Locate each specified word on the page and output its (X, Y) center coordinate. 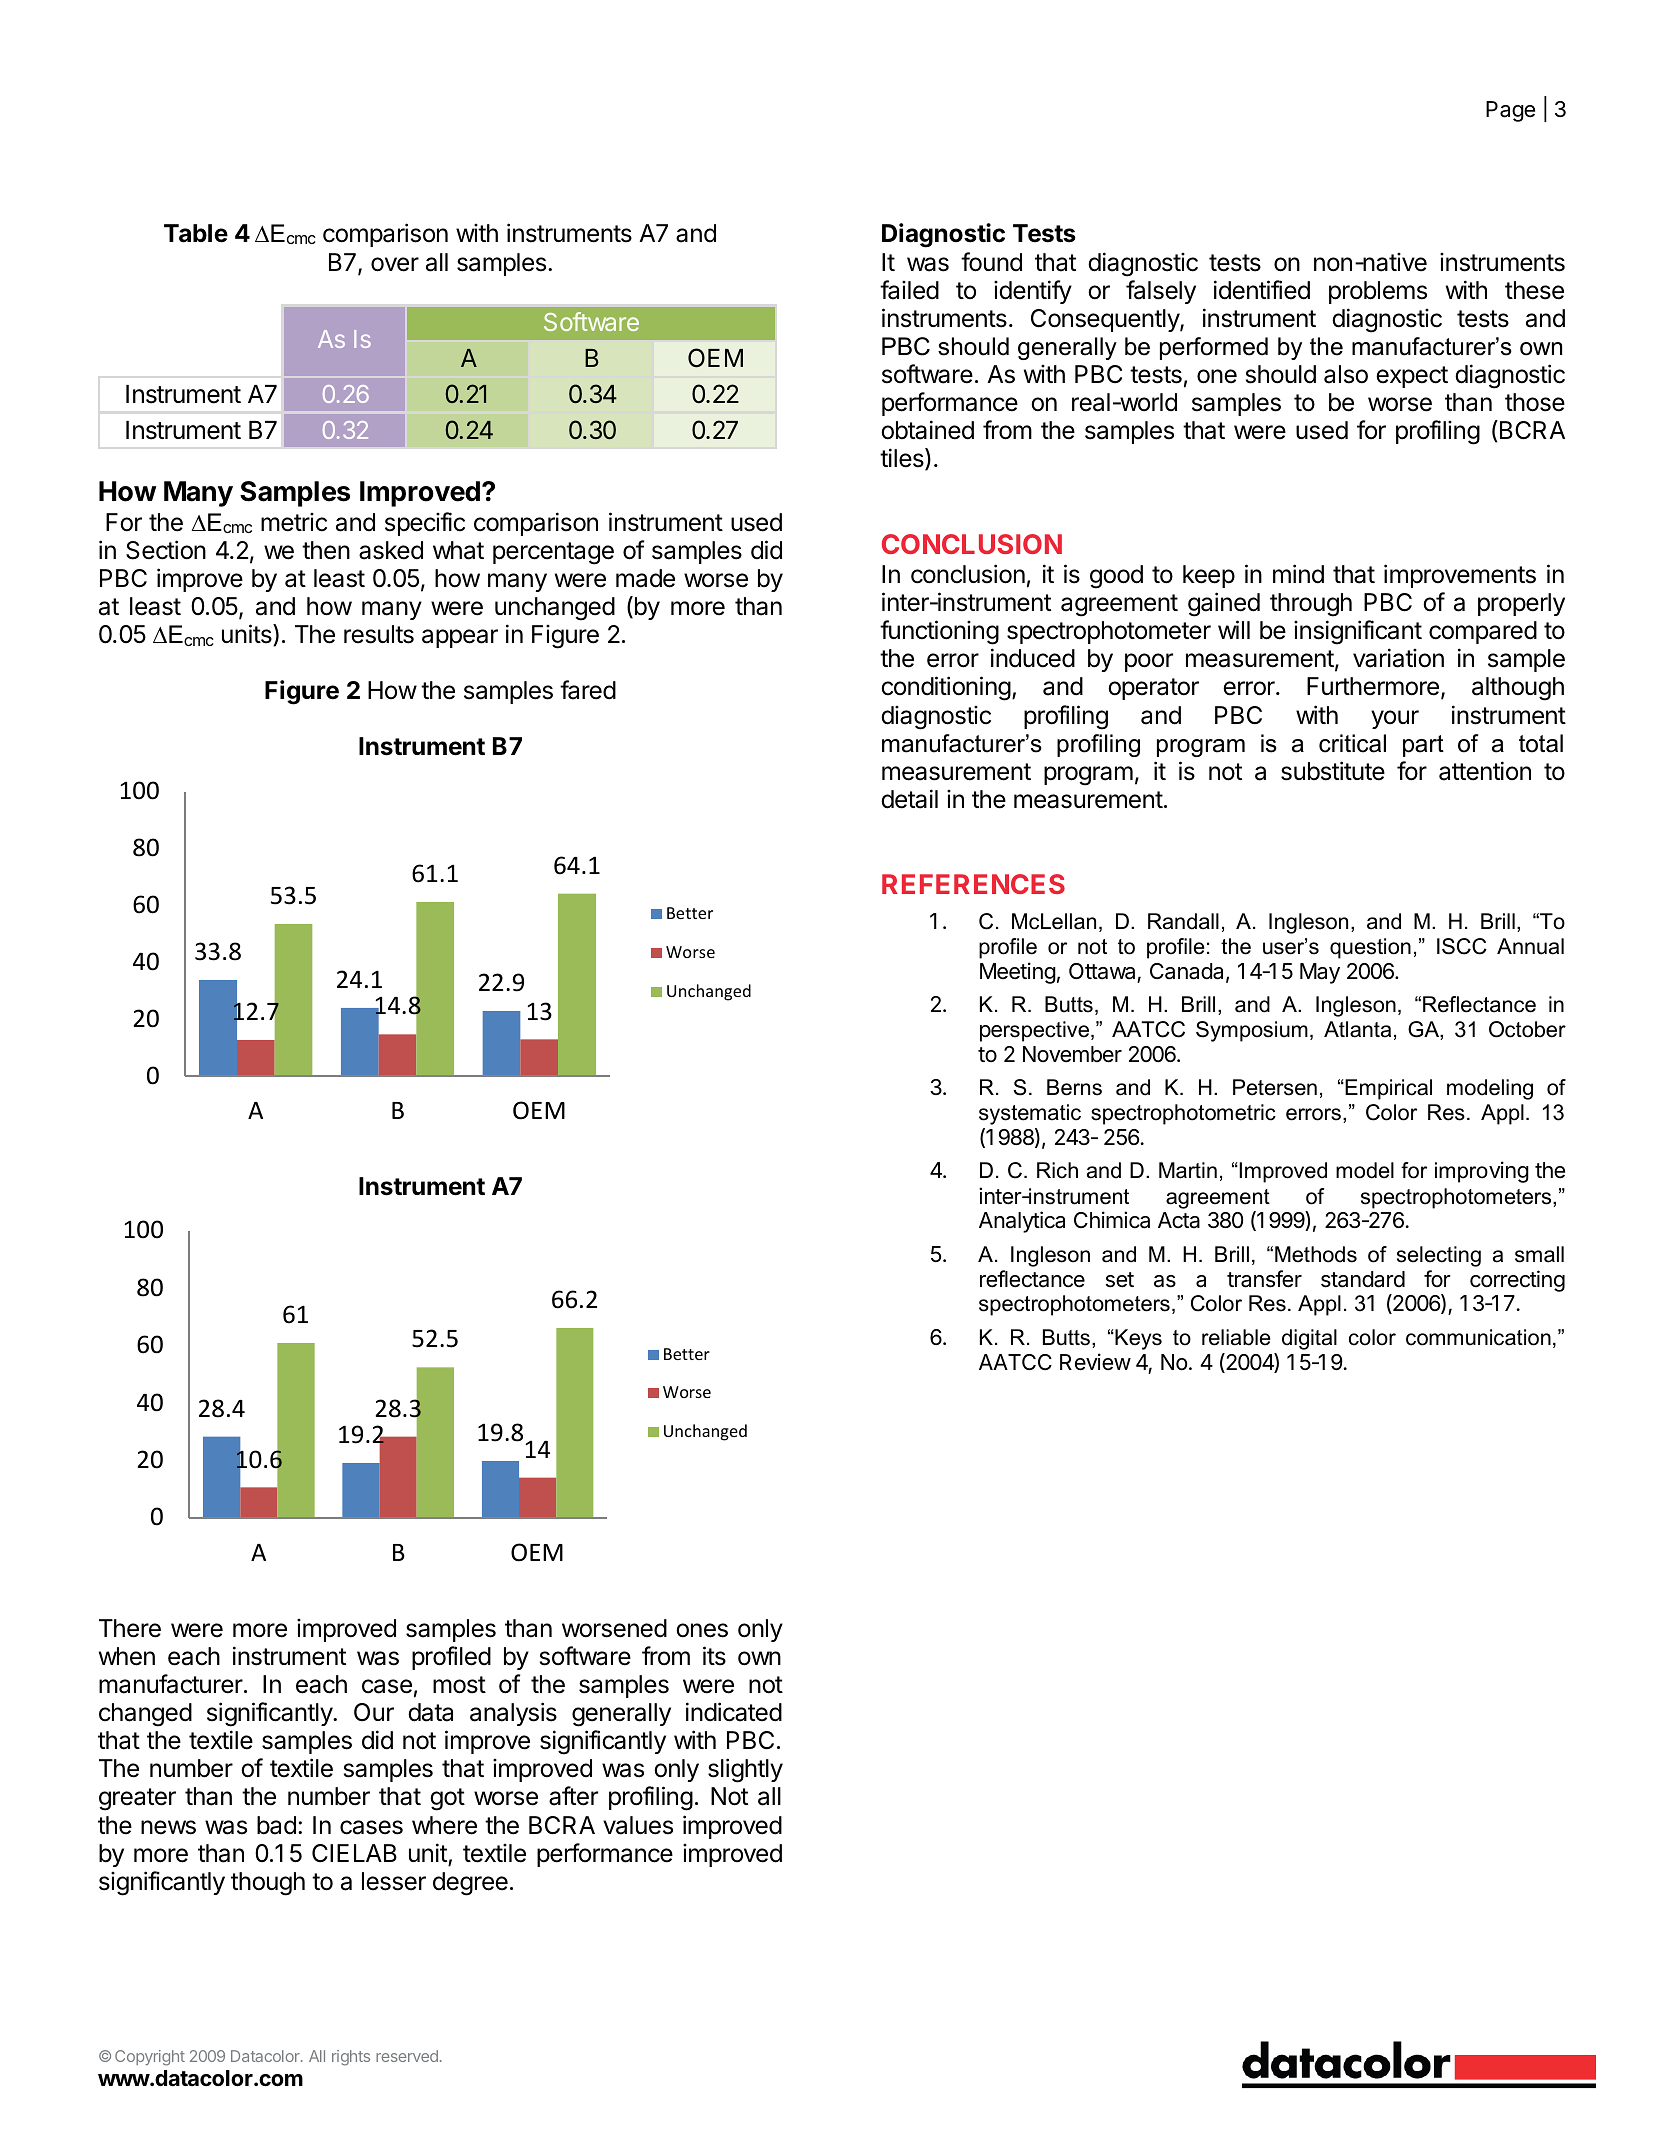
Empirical (1387, 1089)
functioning (939, 632)
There (130, 1628)
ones (702, 1630)
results (379, 634)
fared (588, 690)
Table (196, 233)
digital (1309, 1339)
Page (1510, 111)
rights (351, 2058)
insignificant (1358, 632)
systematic (1030, 1114)
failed (909, 290)
